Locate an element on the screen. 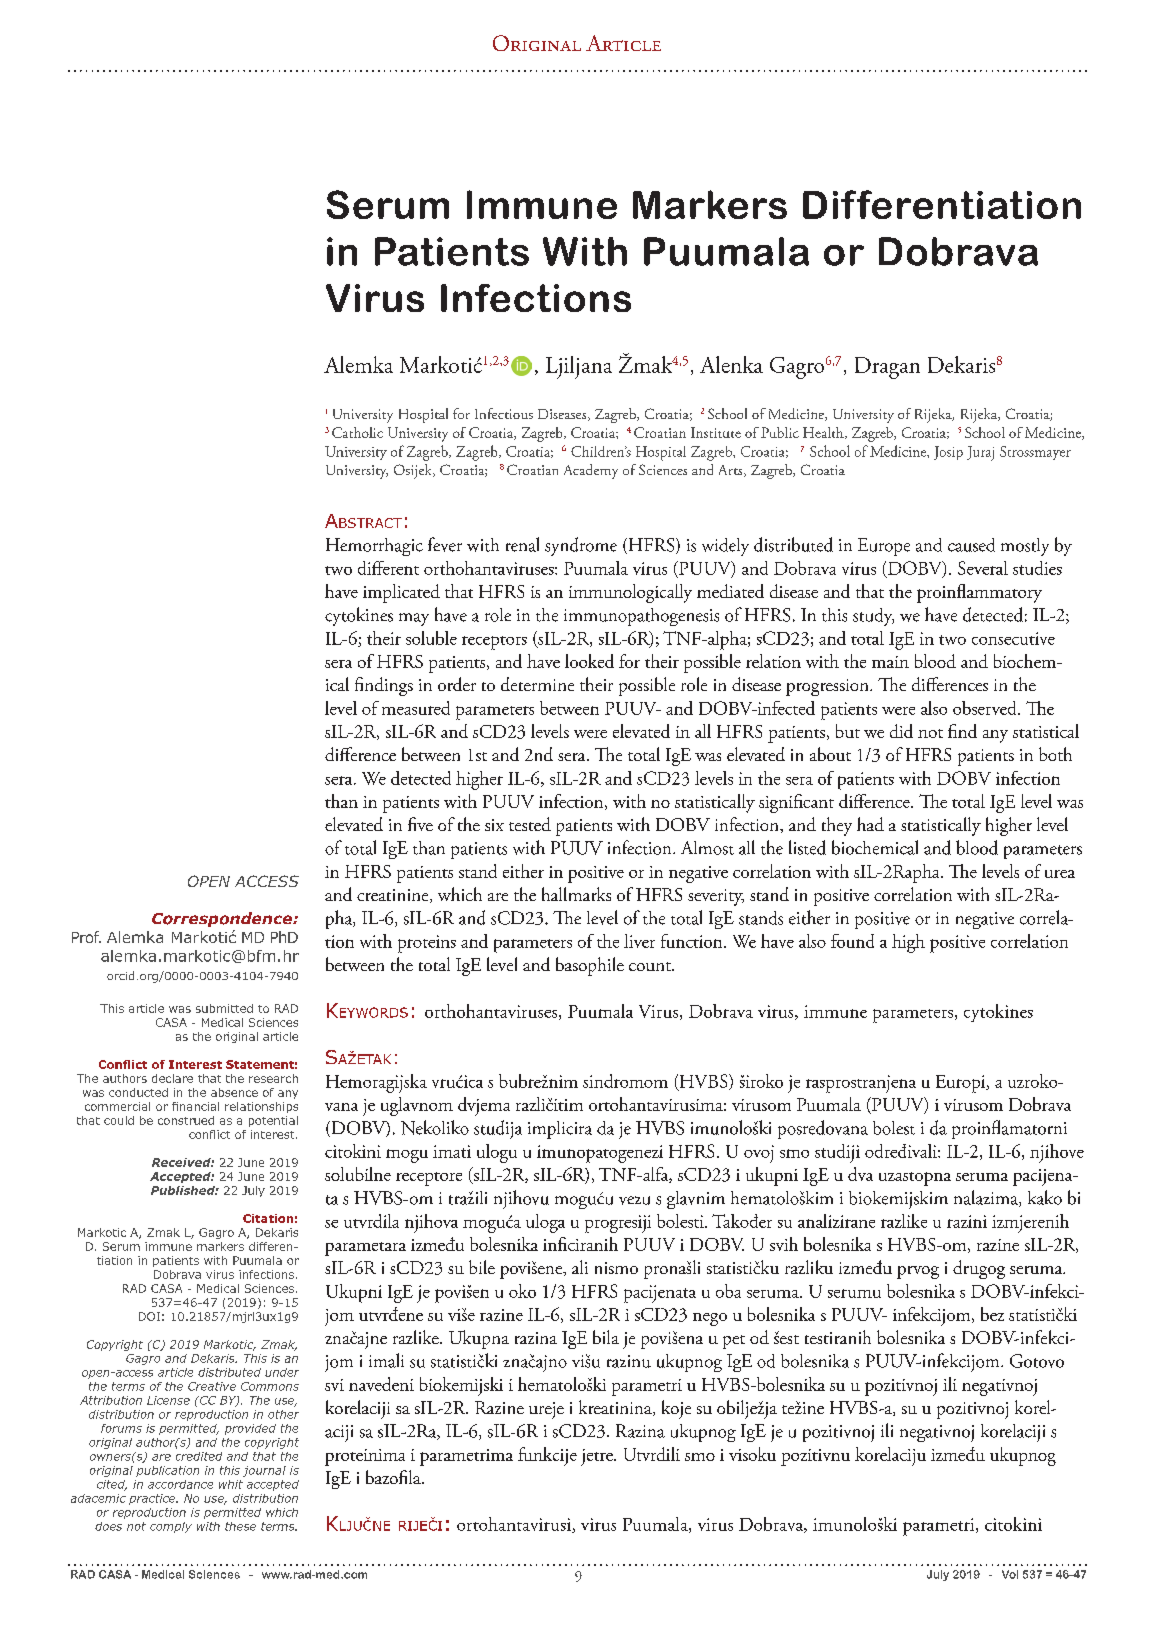  looked is located at coordinates (589, 661).
